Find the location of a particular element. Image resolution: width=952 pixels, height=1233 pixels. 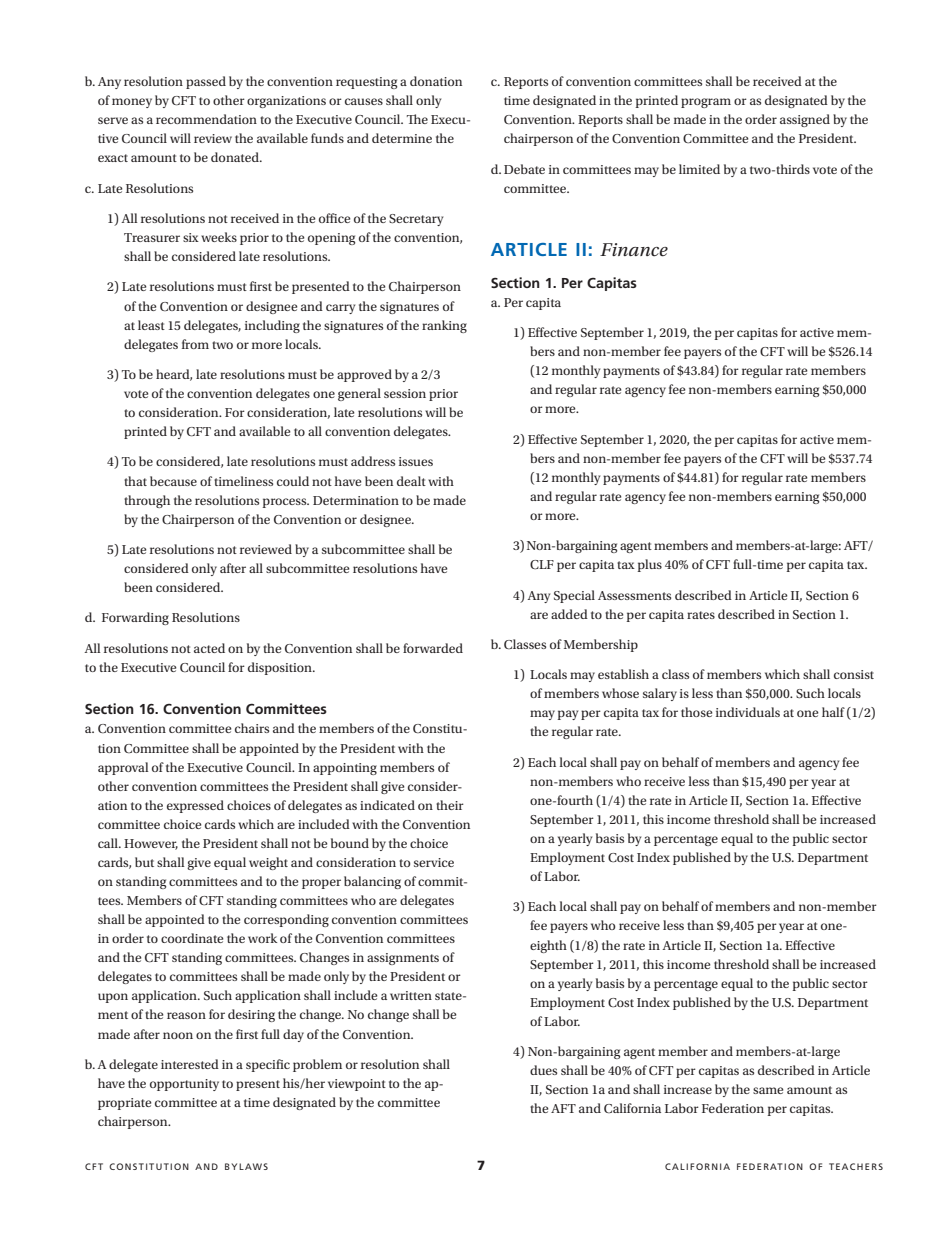

passed is located at coordinates (206, 82).
